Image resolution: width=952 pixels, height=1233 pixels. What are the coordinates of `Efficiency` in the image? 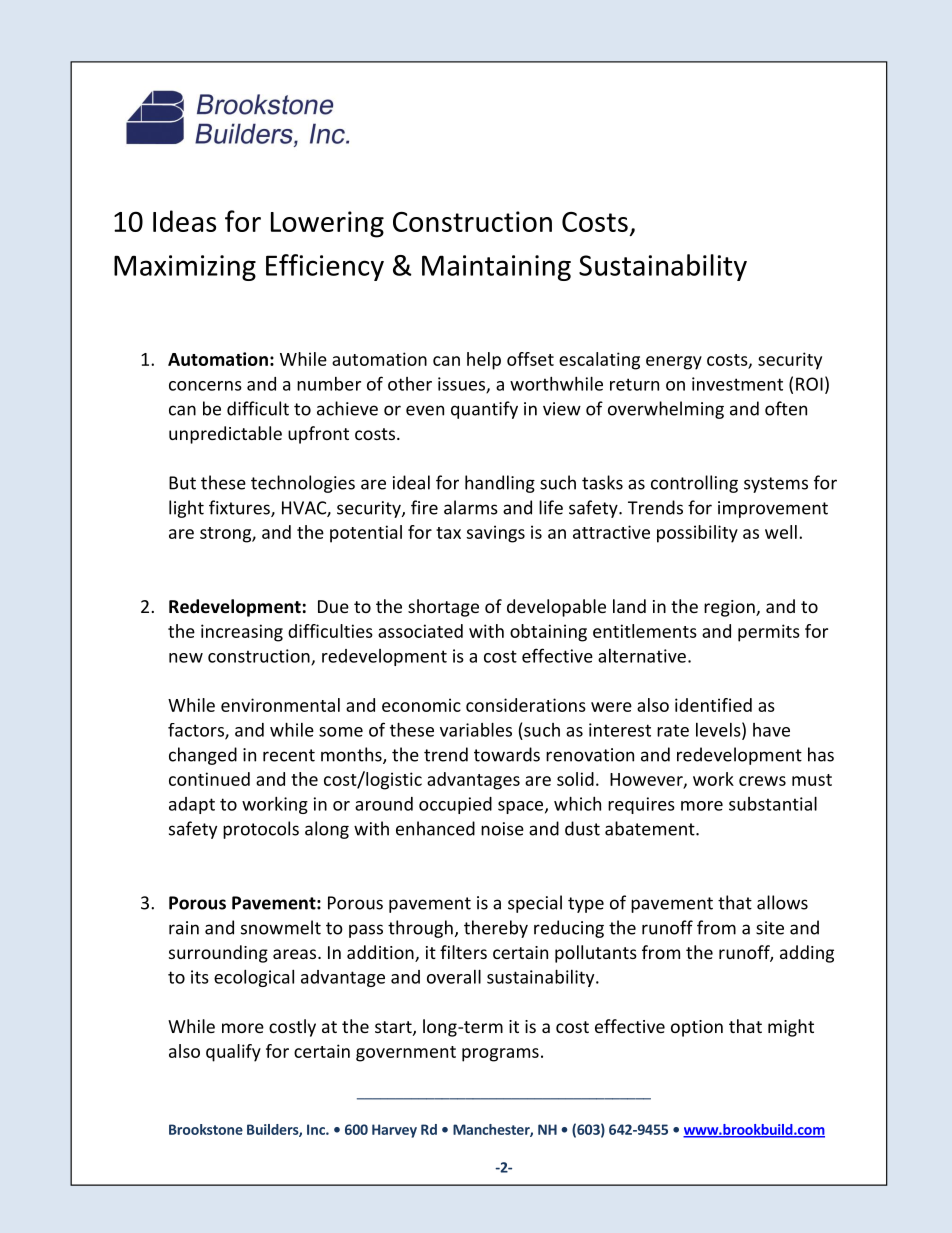 It's located at (325, 267).
